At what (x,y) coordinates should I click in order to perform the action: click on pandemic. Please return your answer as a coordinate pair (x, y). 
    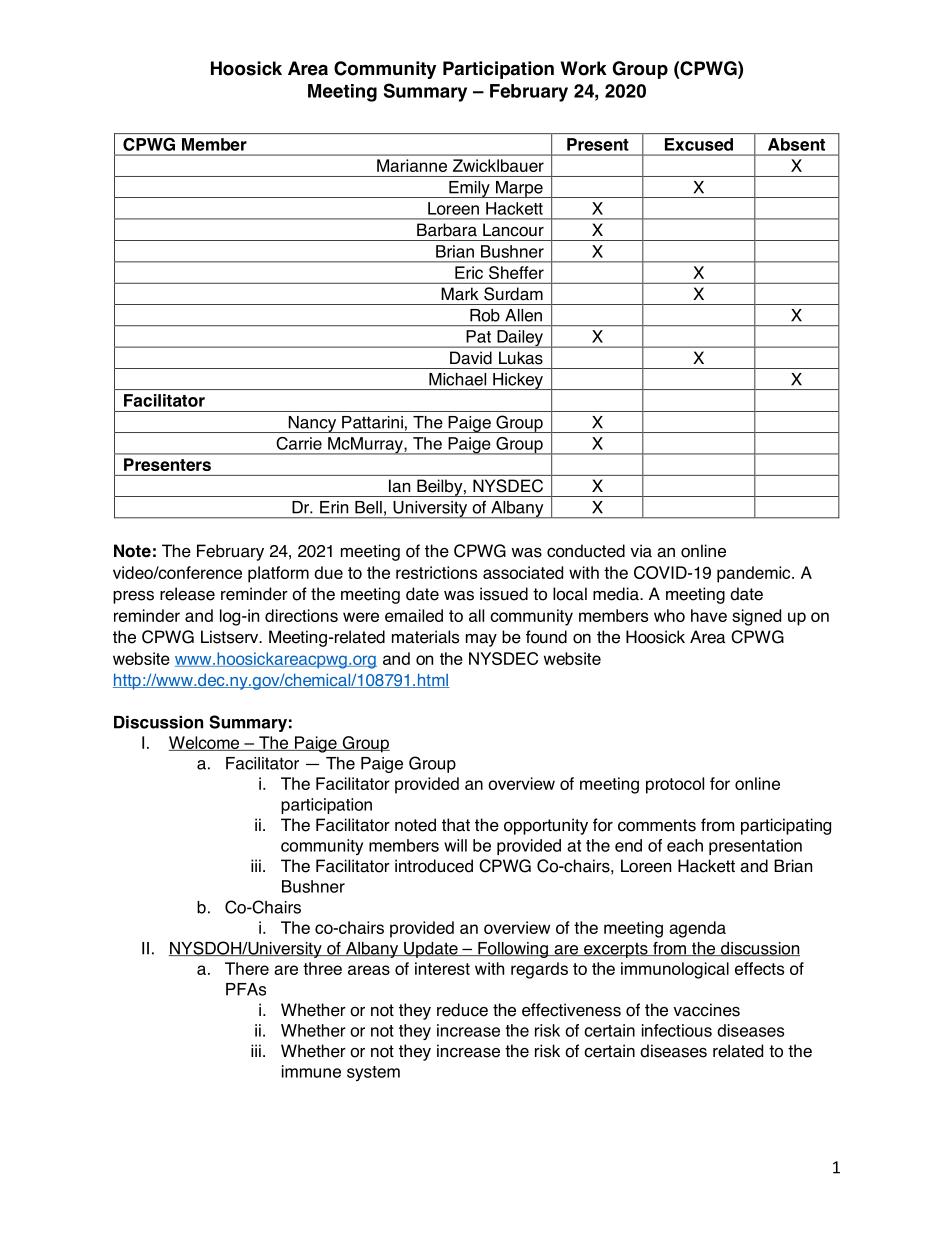
    Looking at the image, I should click on (755, 574).
